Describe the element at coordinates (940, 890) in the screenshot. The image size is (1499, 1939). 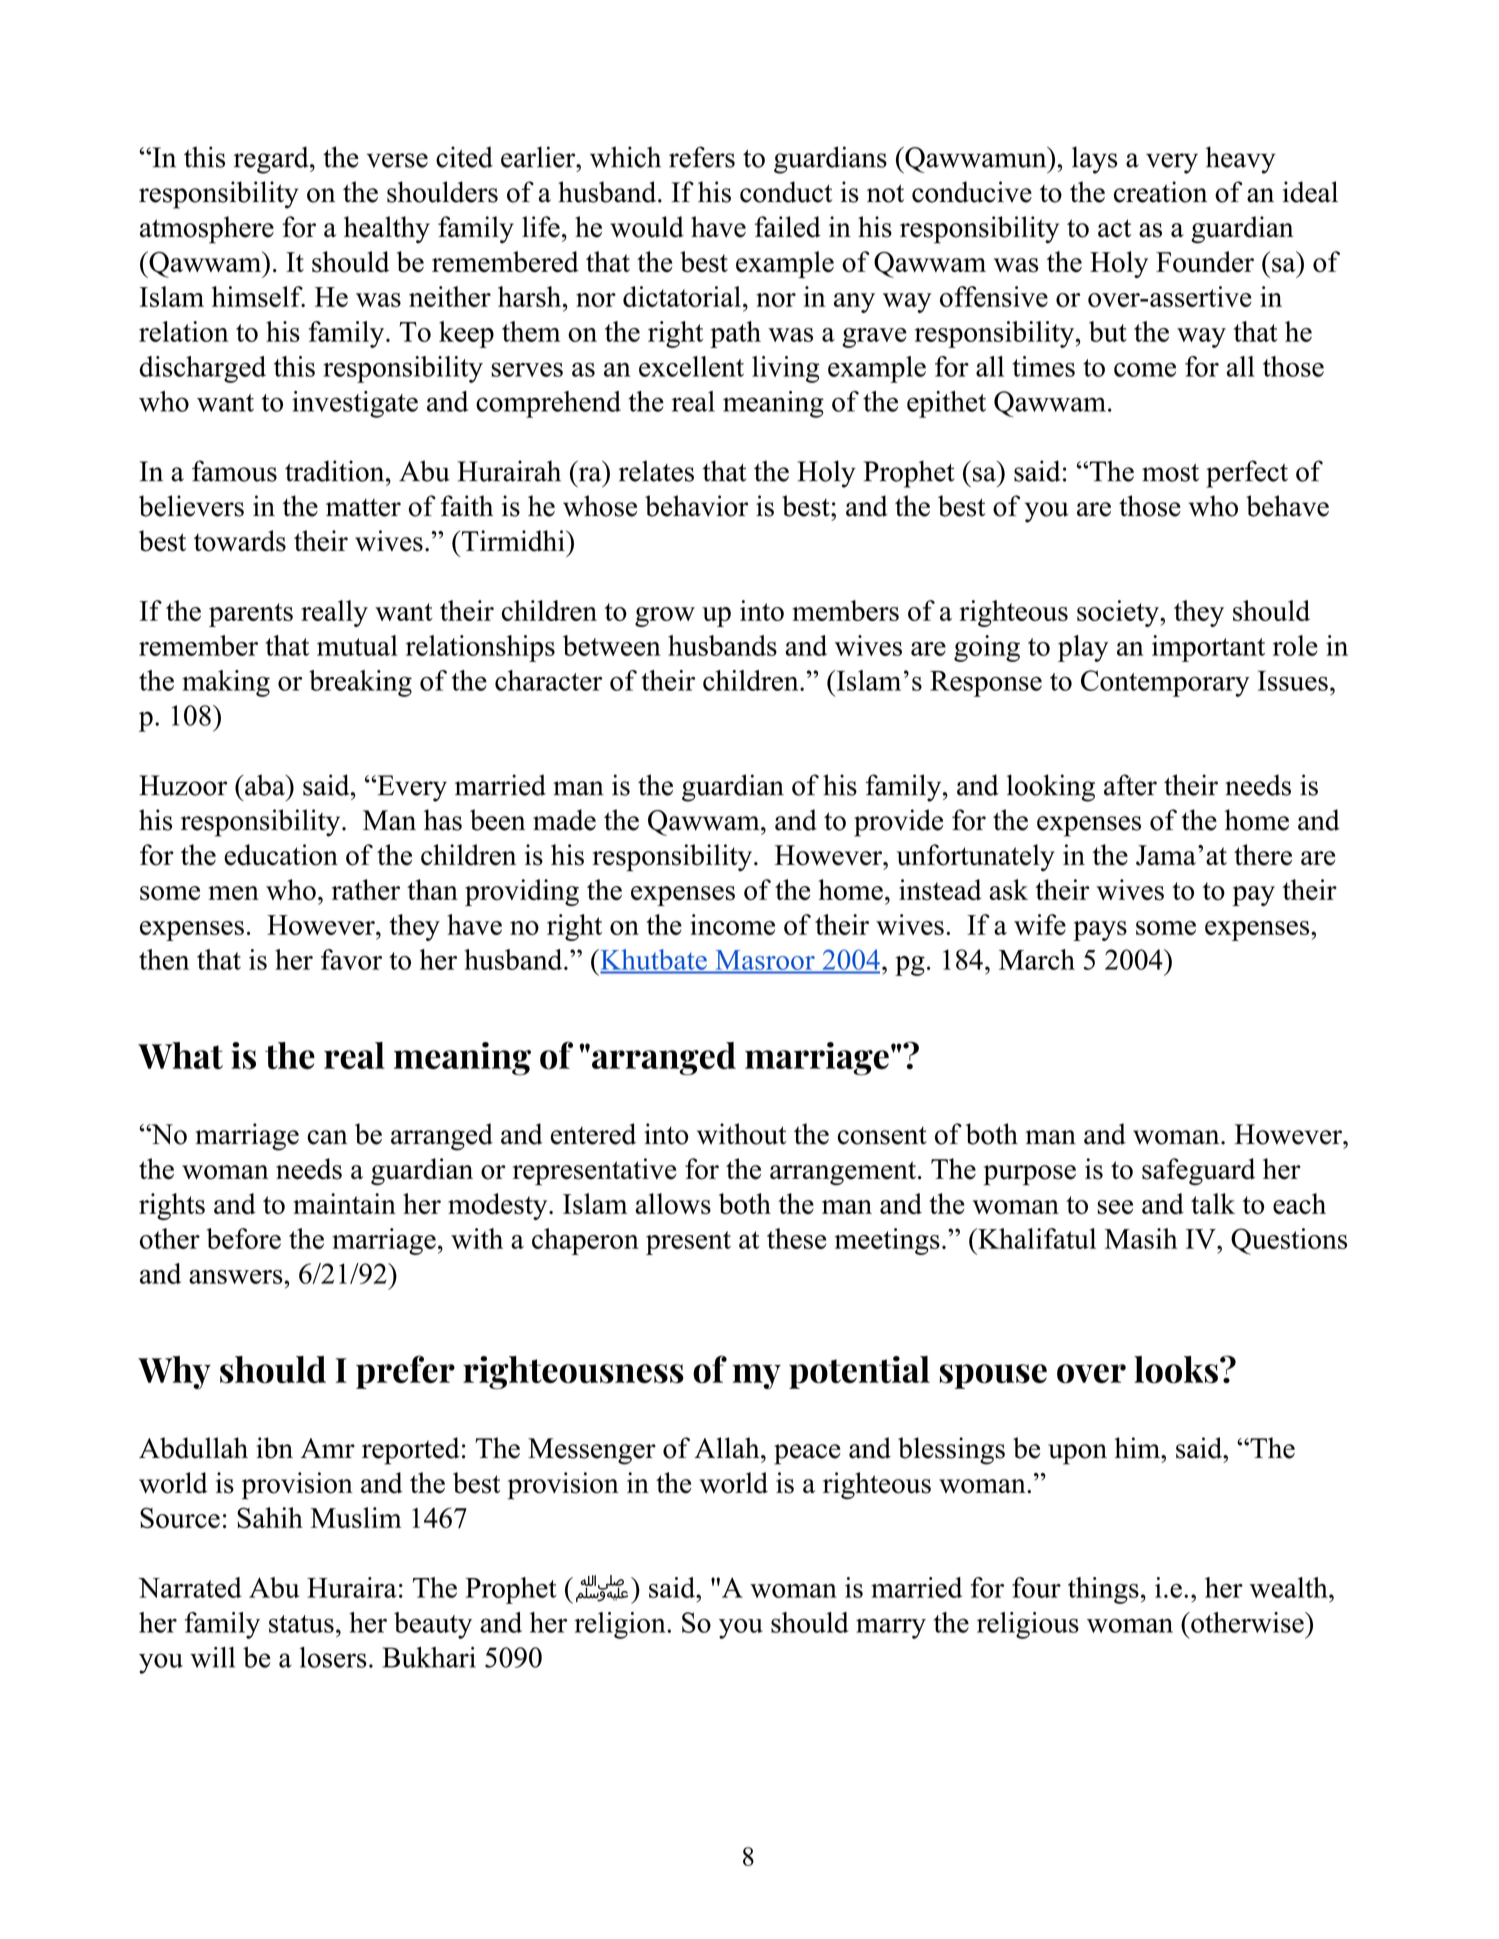
I see `instead` at that location.
